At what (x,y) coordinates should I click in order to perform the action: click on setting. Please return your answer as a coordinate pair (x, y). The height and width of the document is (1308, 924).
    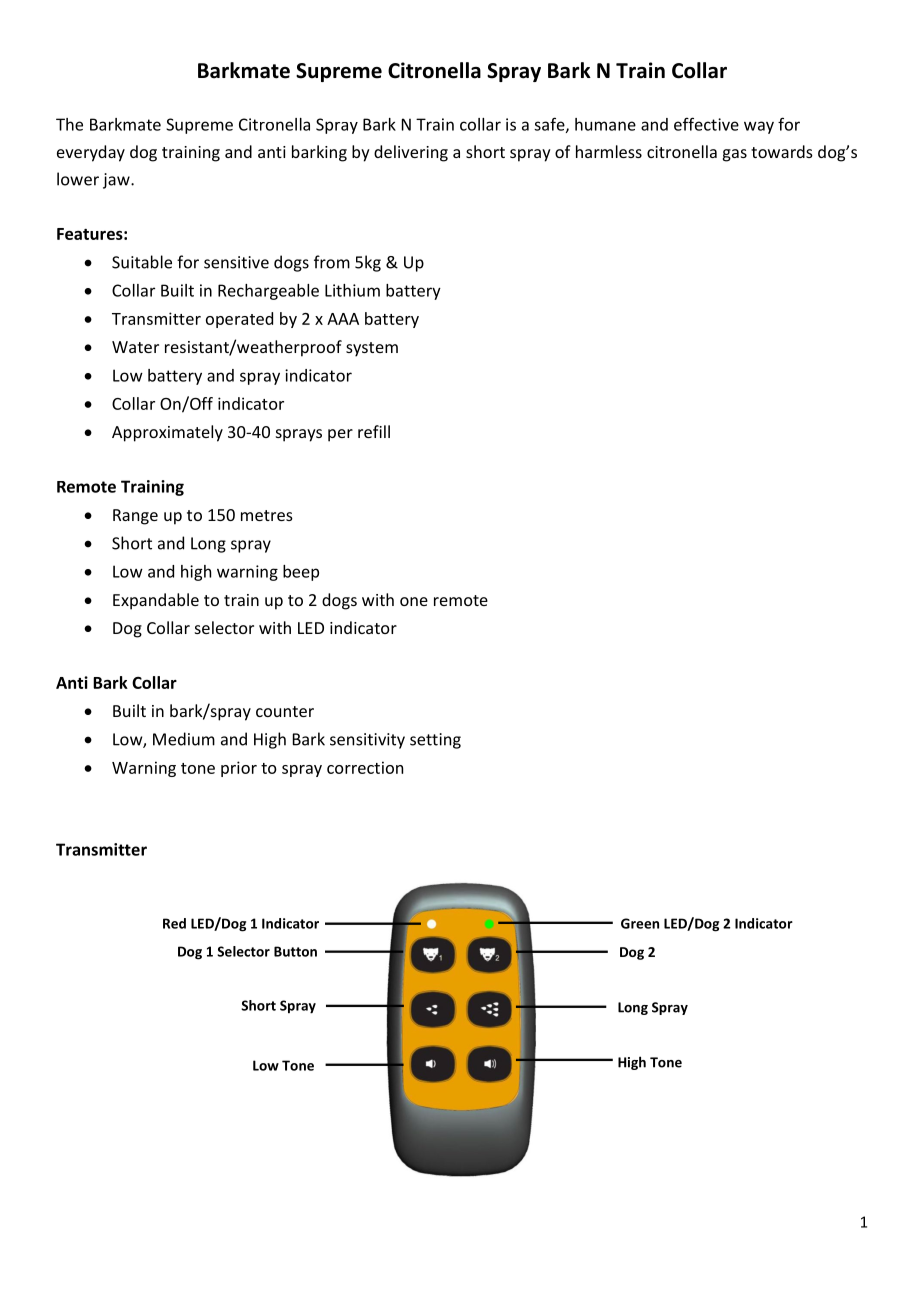
    Looking at the image, I should click on (435, 741).
